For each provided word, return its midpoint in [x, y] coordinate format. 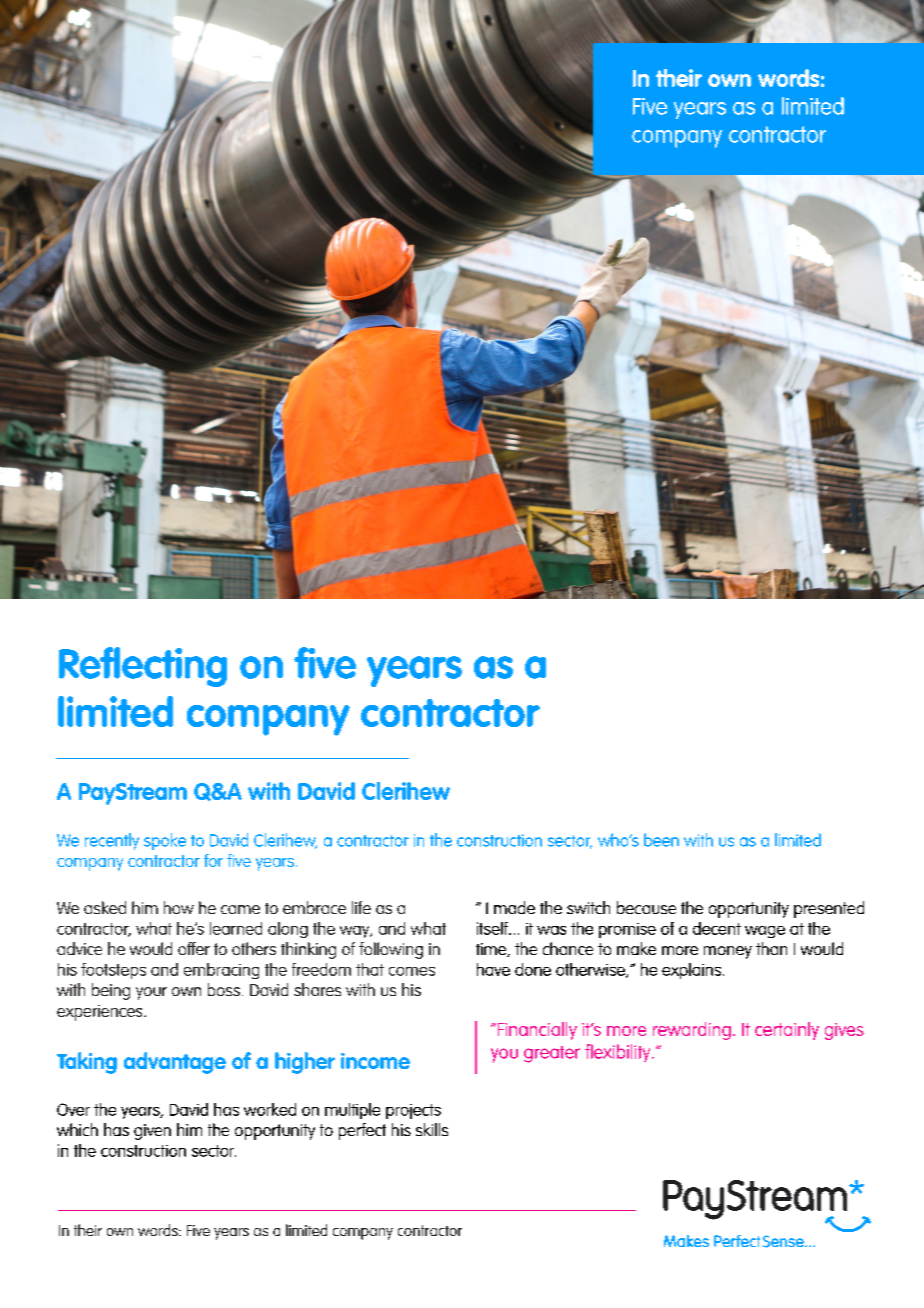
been [661, 840]
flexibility [619, 1053]
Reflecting [143, 667]
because [646, 907]
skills [432, 1129]
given [152, 1132]
